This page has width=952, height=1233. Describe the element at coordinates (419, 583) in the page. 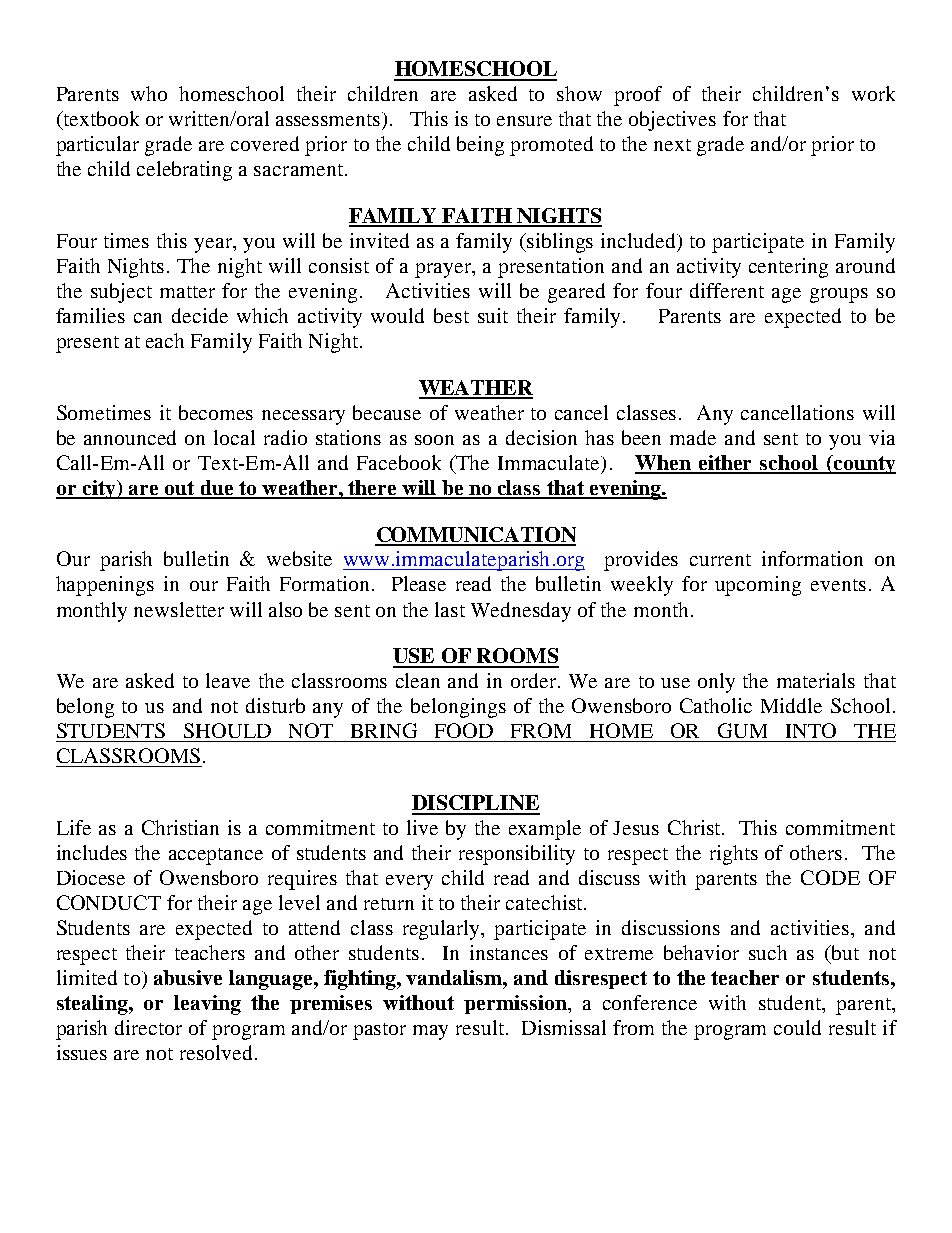

I see `Please` at that location.
